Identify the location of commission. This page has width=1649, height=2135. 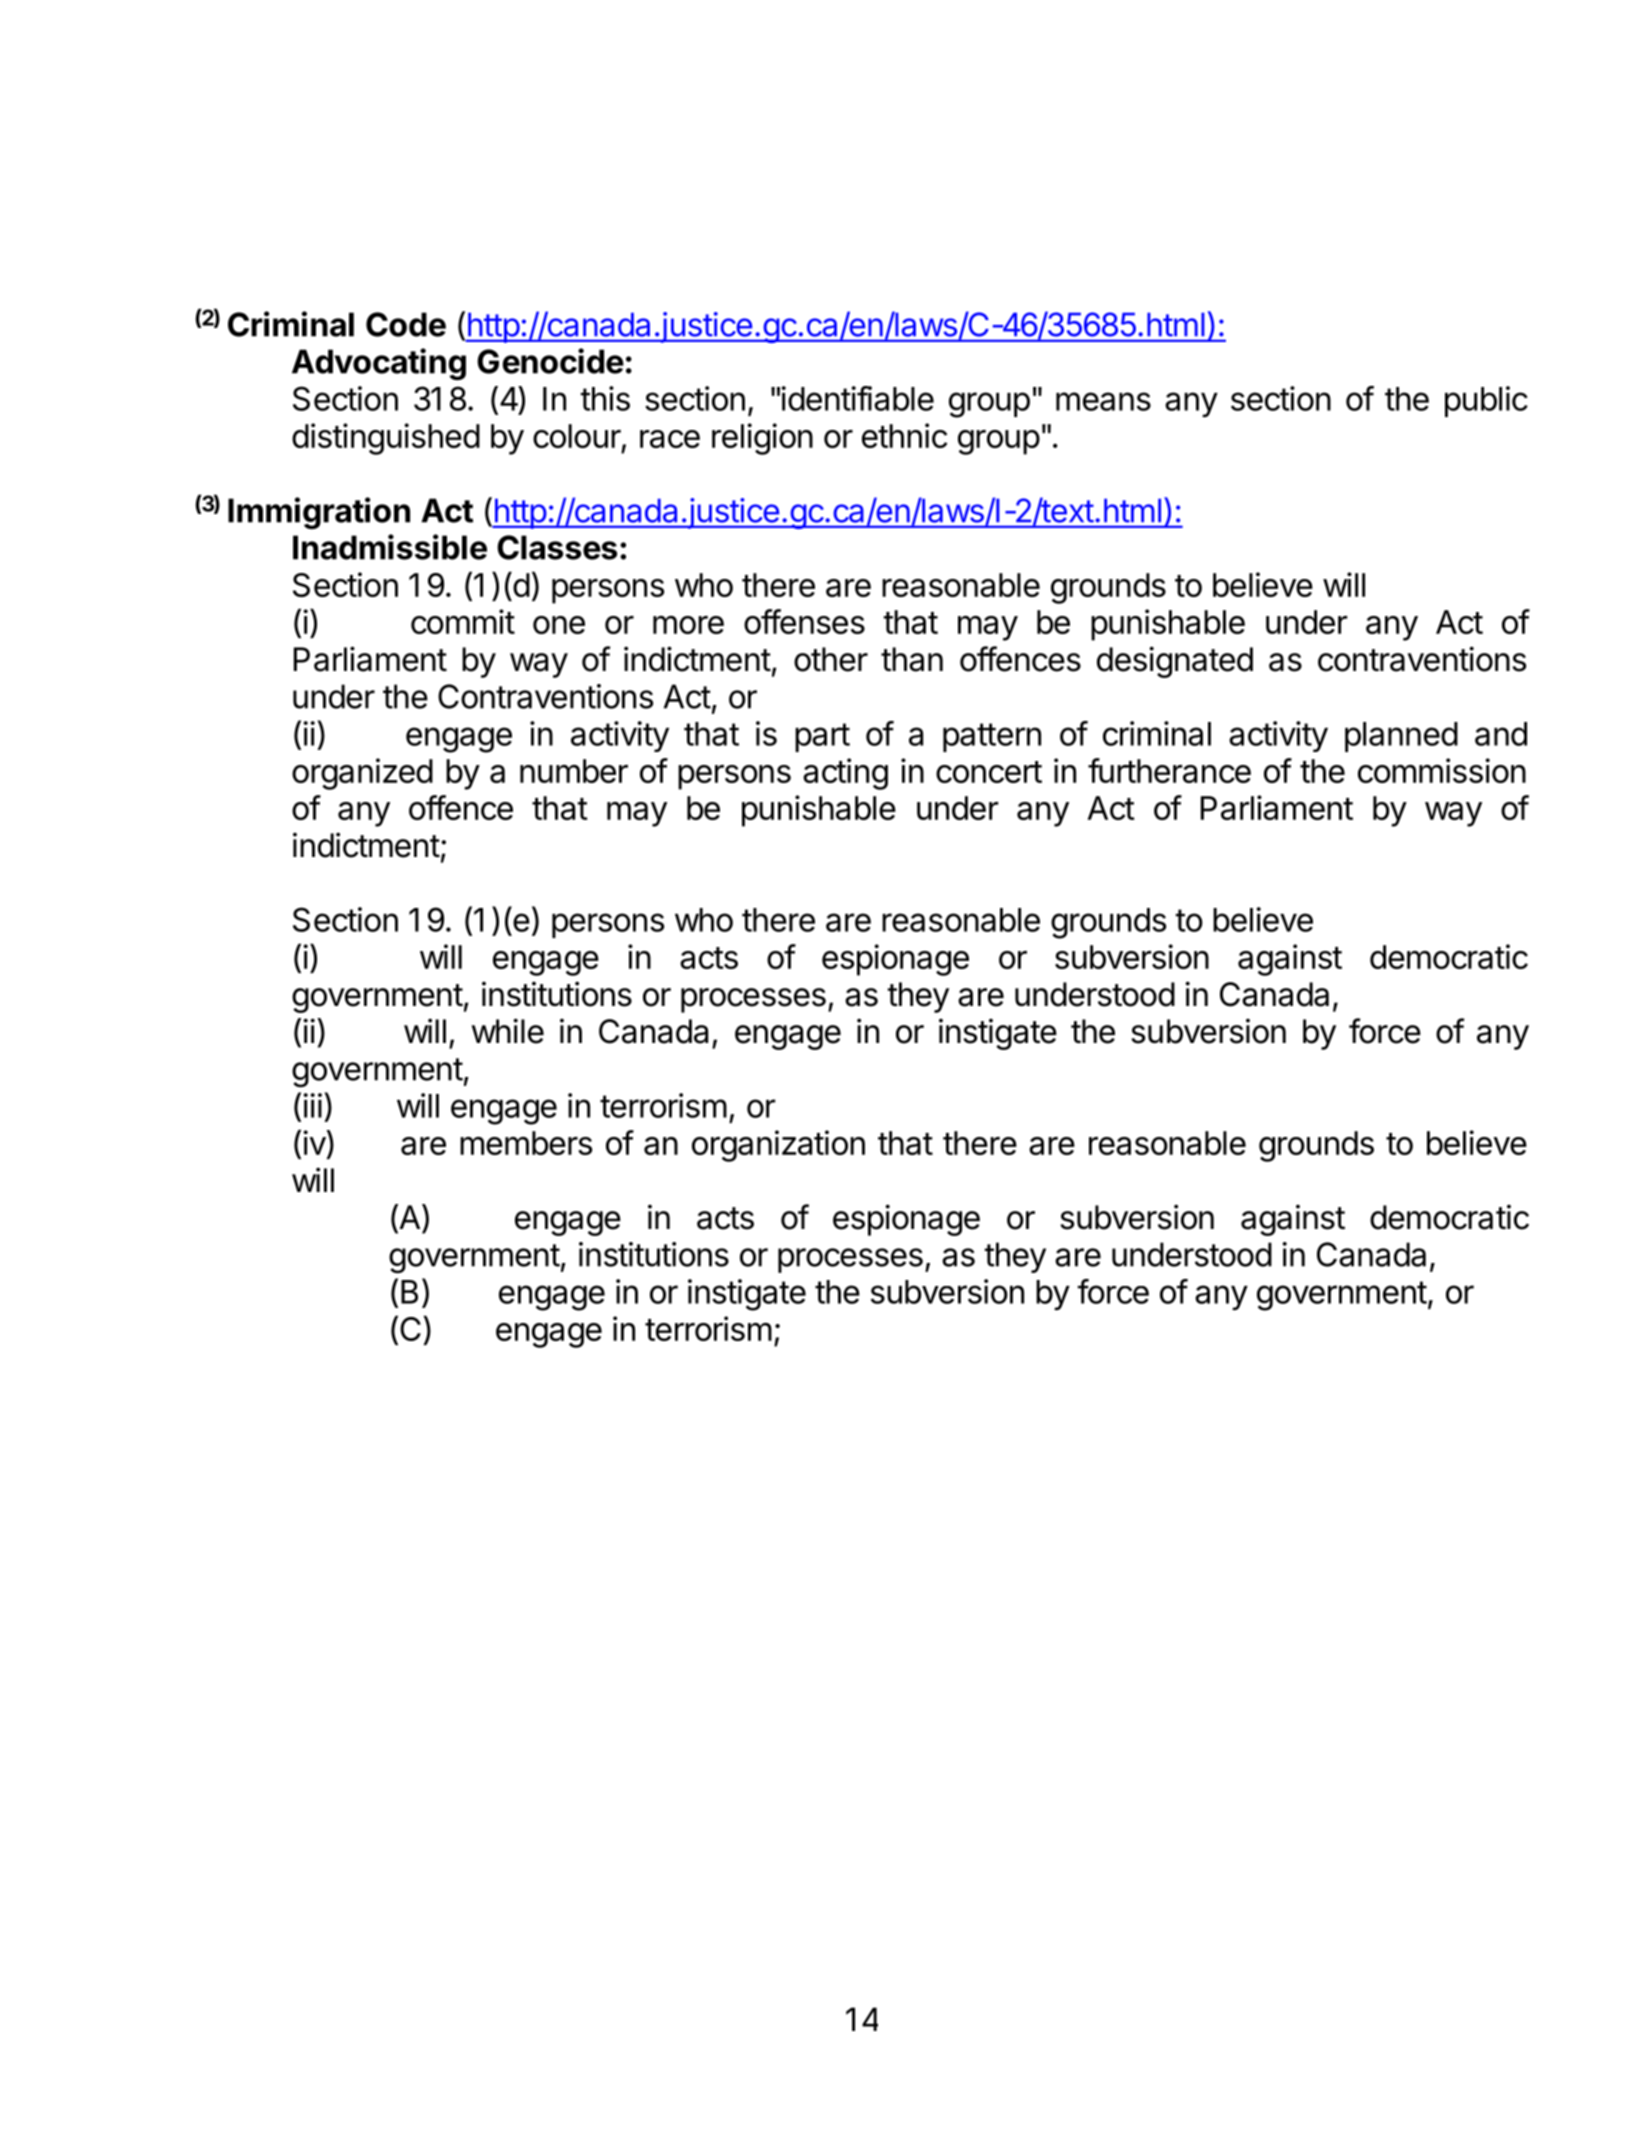
(1442, 770).
